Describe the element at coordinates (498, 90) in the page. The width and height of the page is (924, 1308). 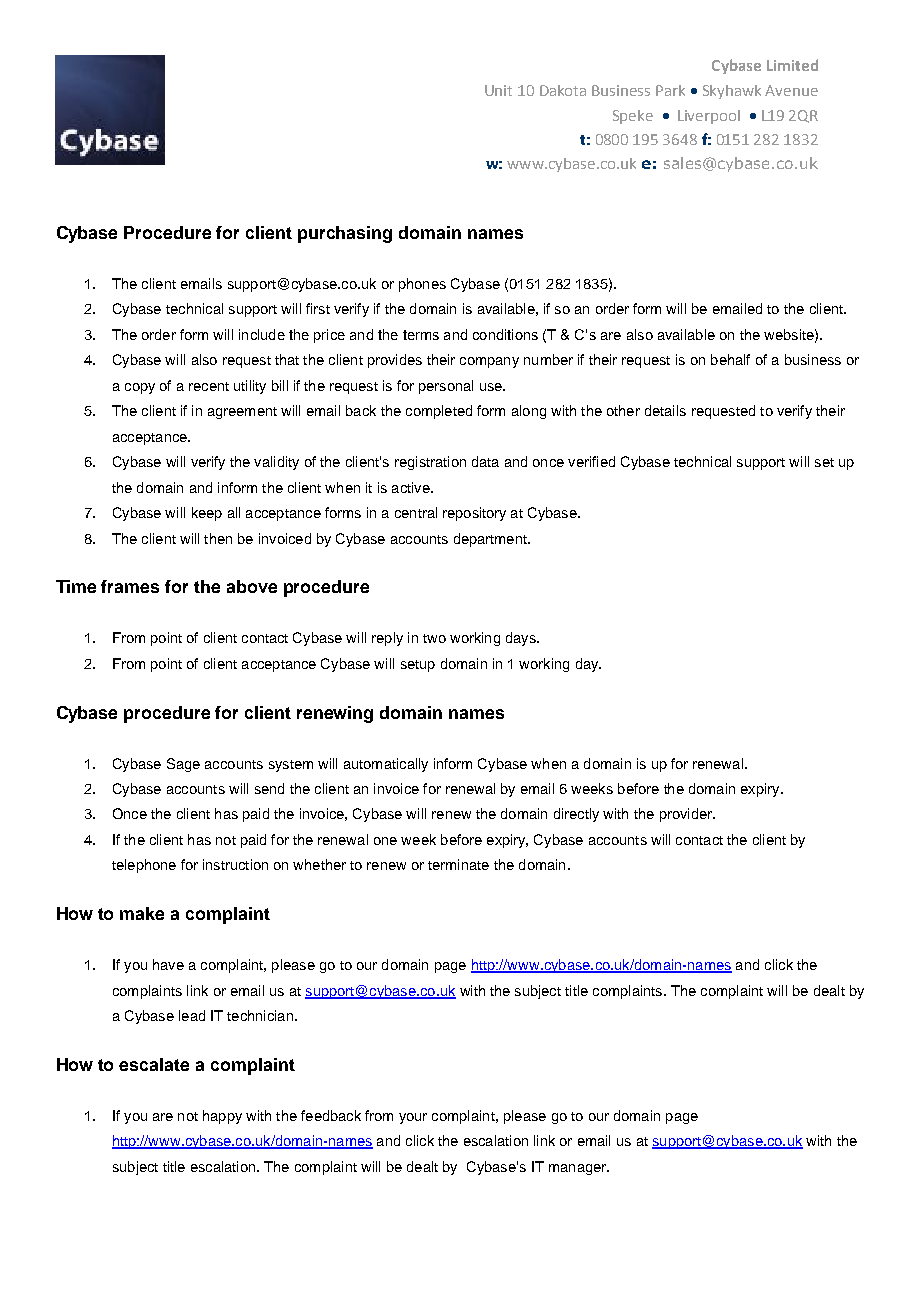
I see `Unit` at that location.
